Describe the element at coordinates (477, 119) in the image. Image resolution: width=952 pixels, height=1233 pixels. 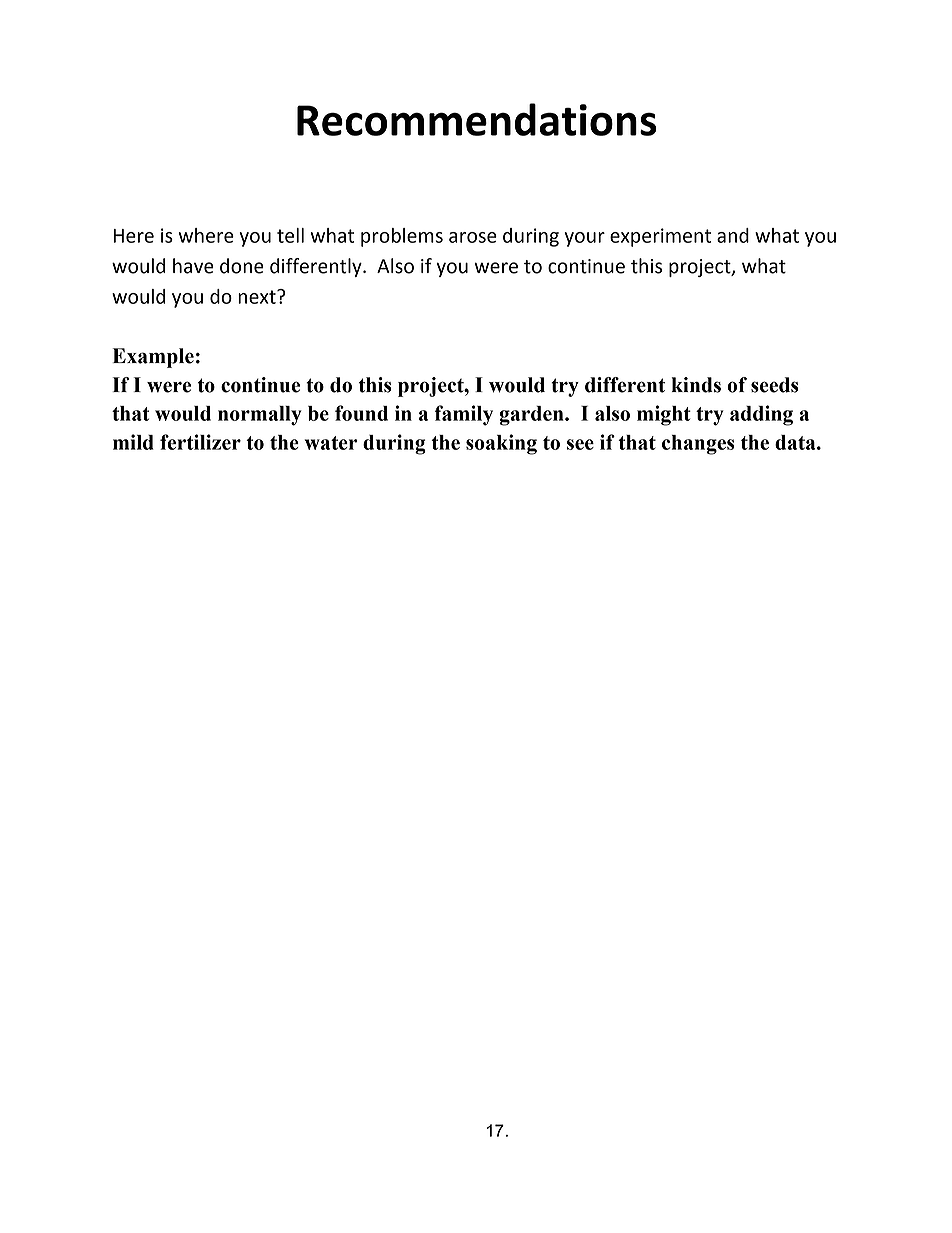
I see `Recommendations` at that location.
